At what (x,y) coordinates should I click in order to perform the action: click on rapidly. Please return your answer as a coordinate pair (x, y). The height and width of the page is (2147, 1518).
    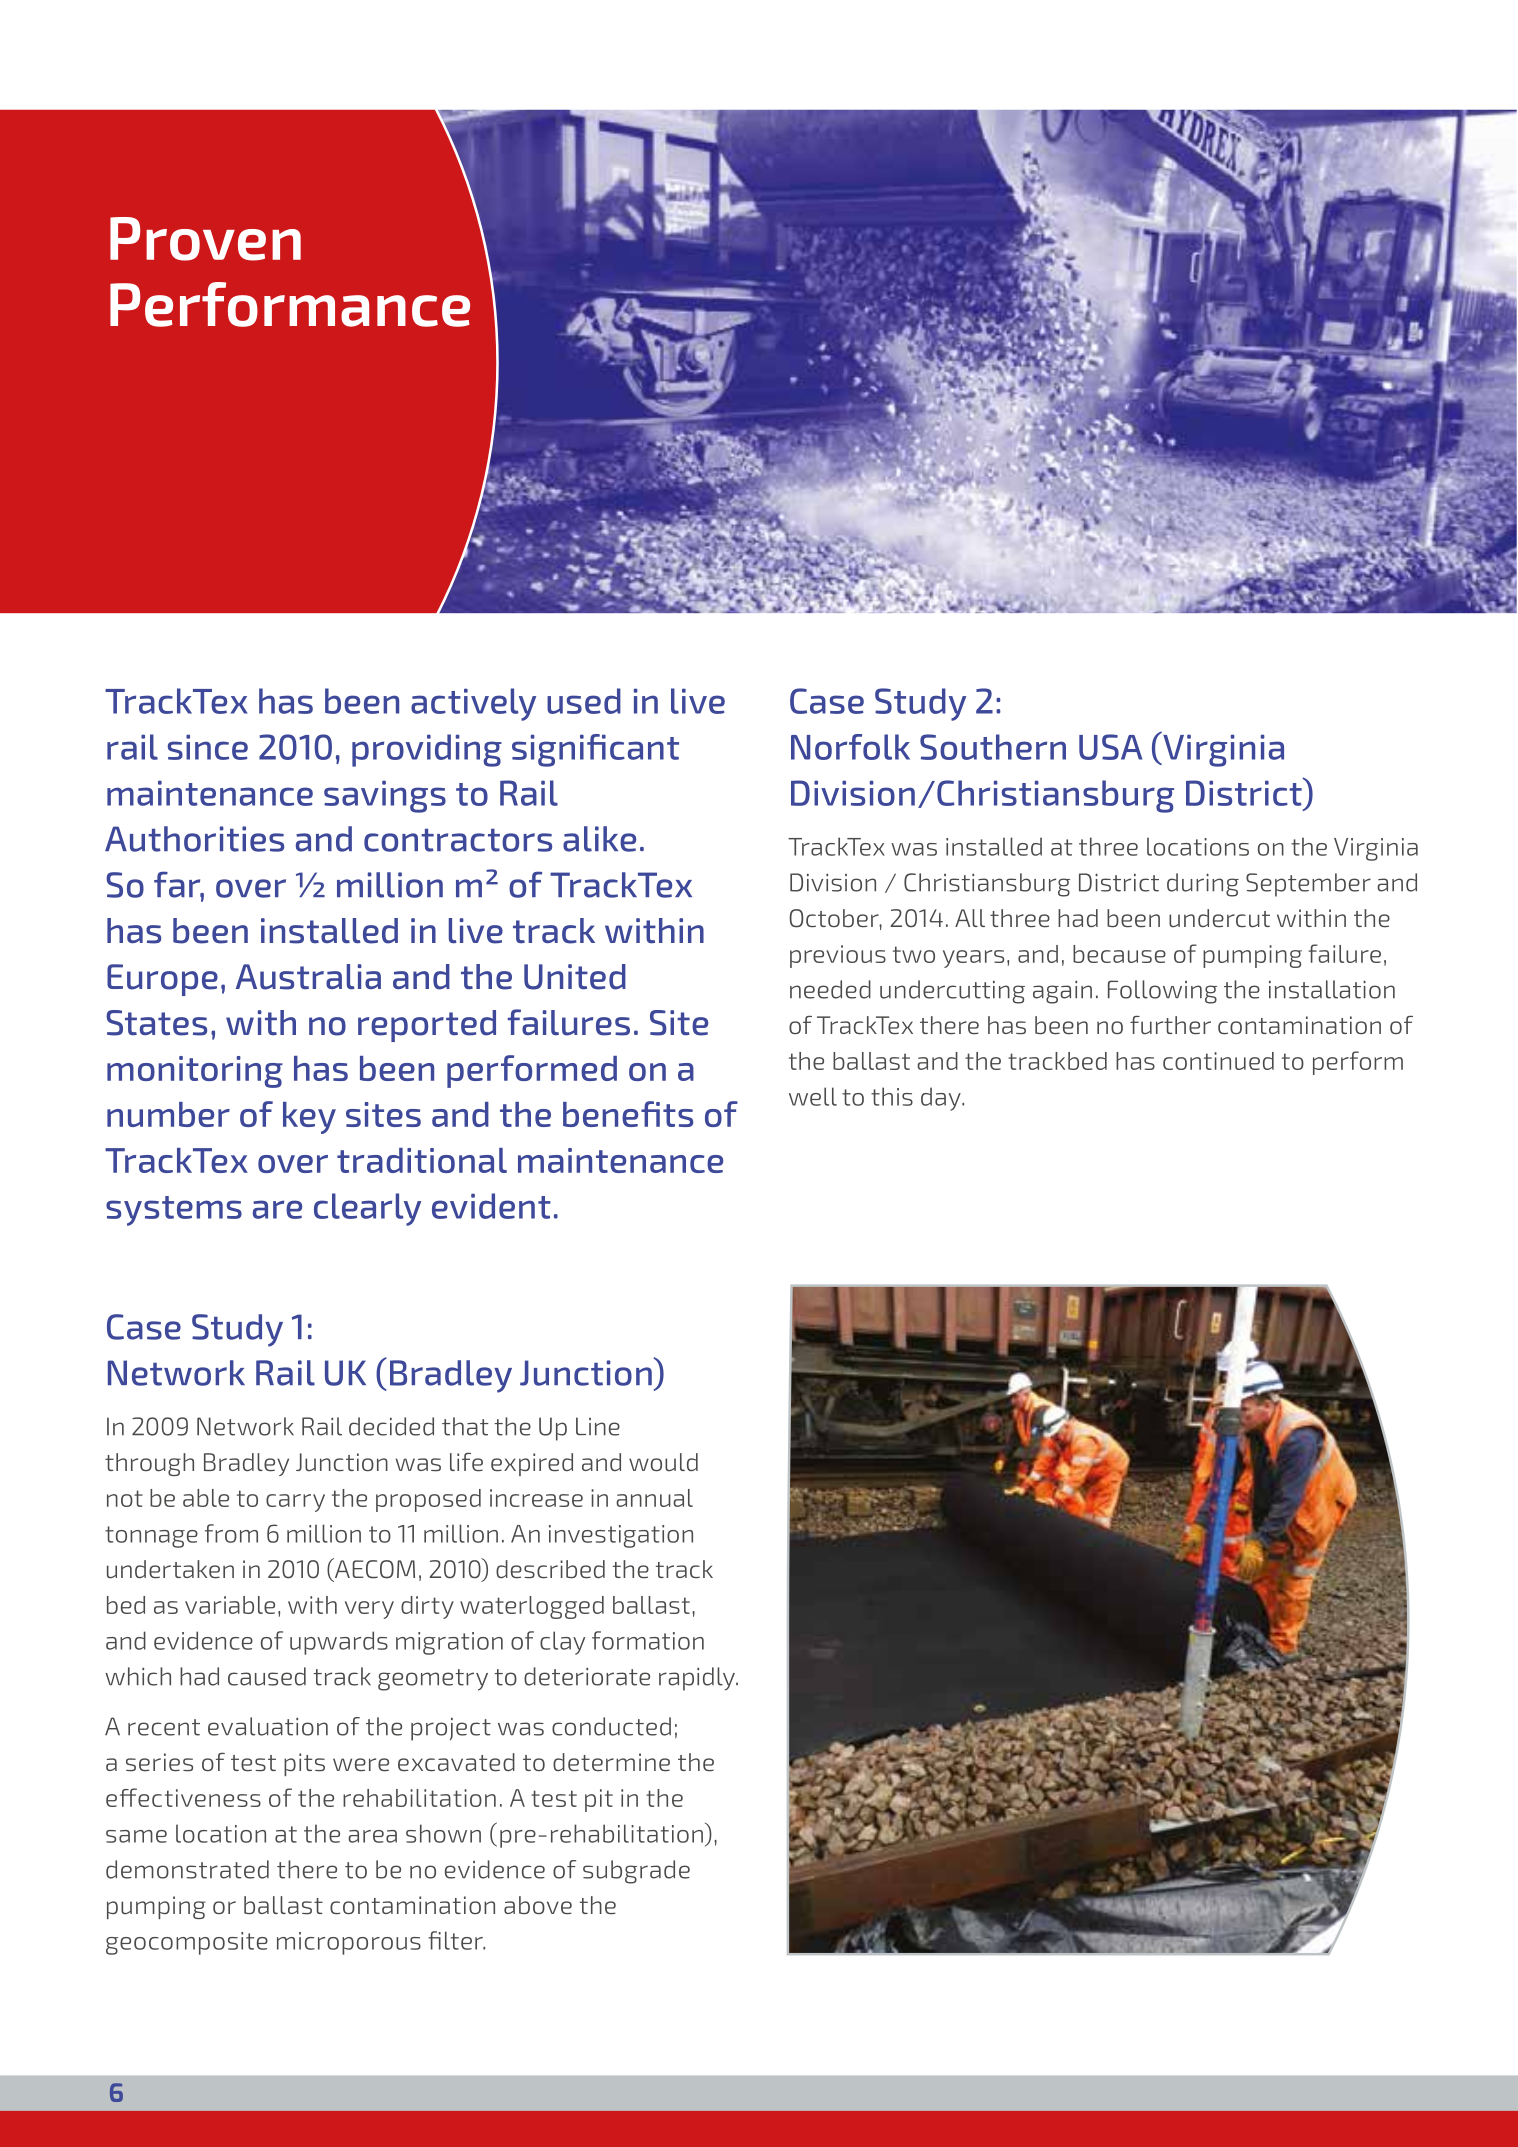
    Looking at the image, I should click on (698, 1679).
